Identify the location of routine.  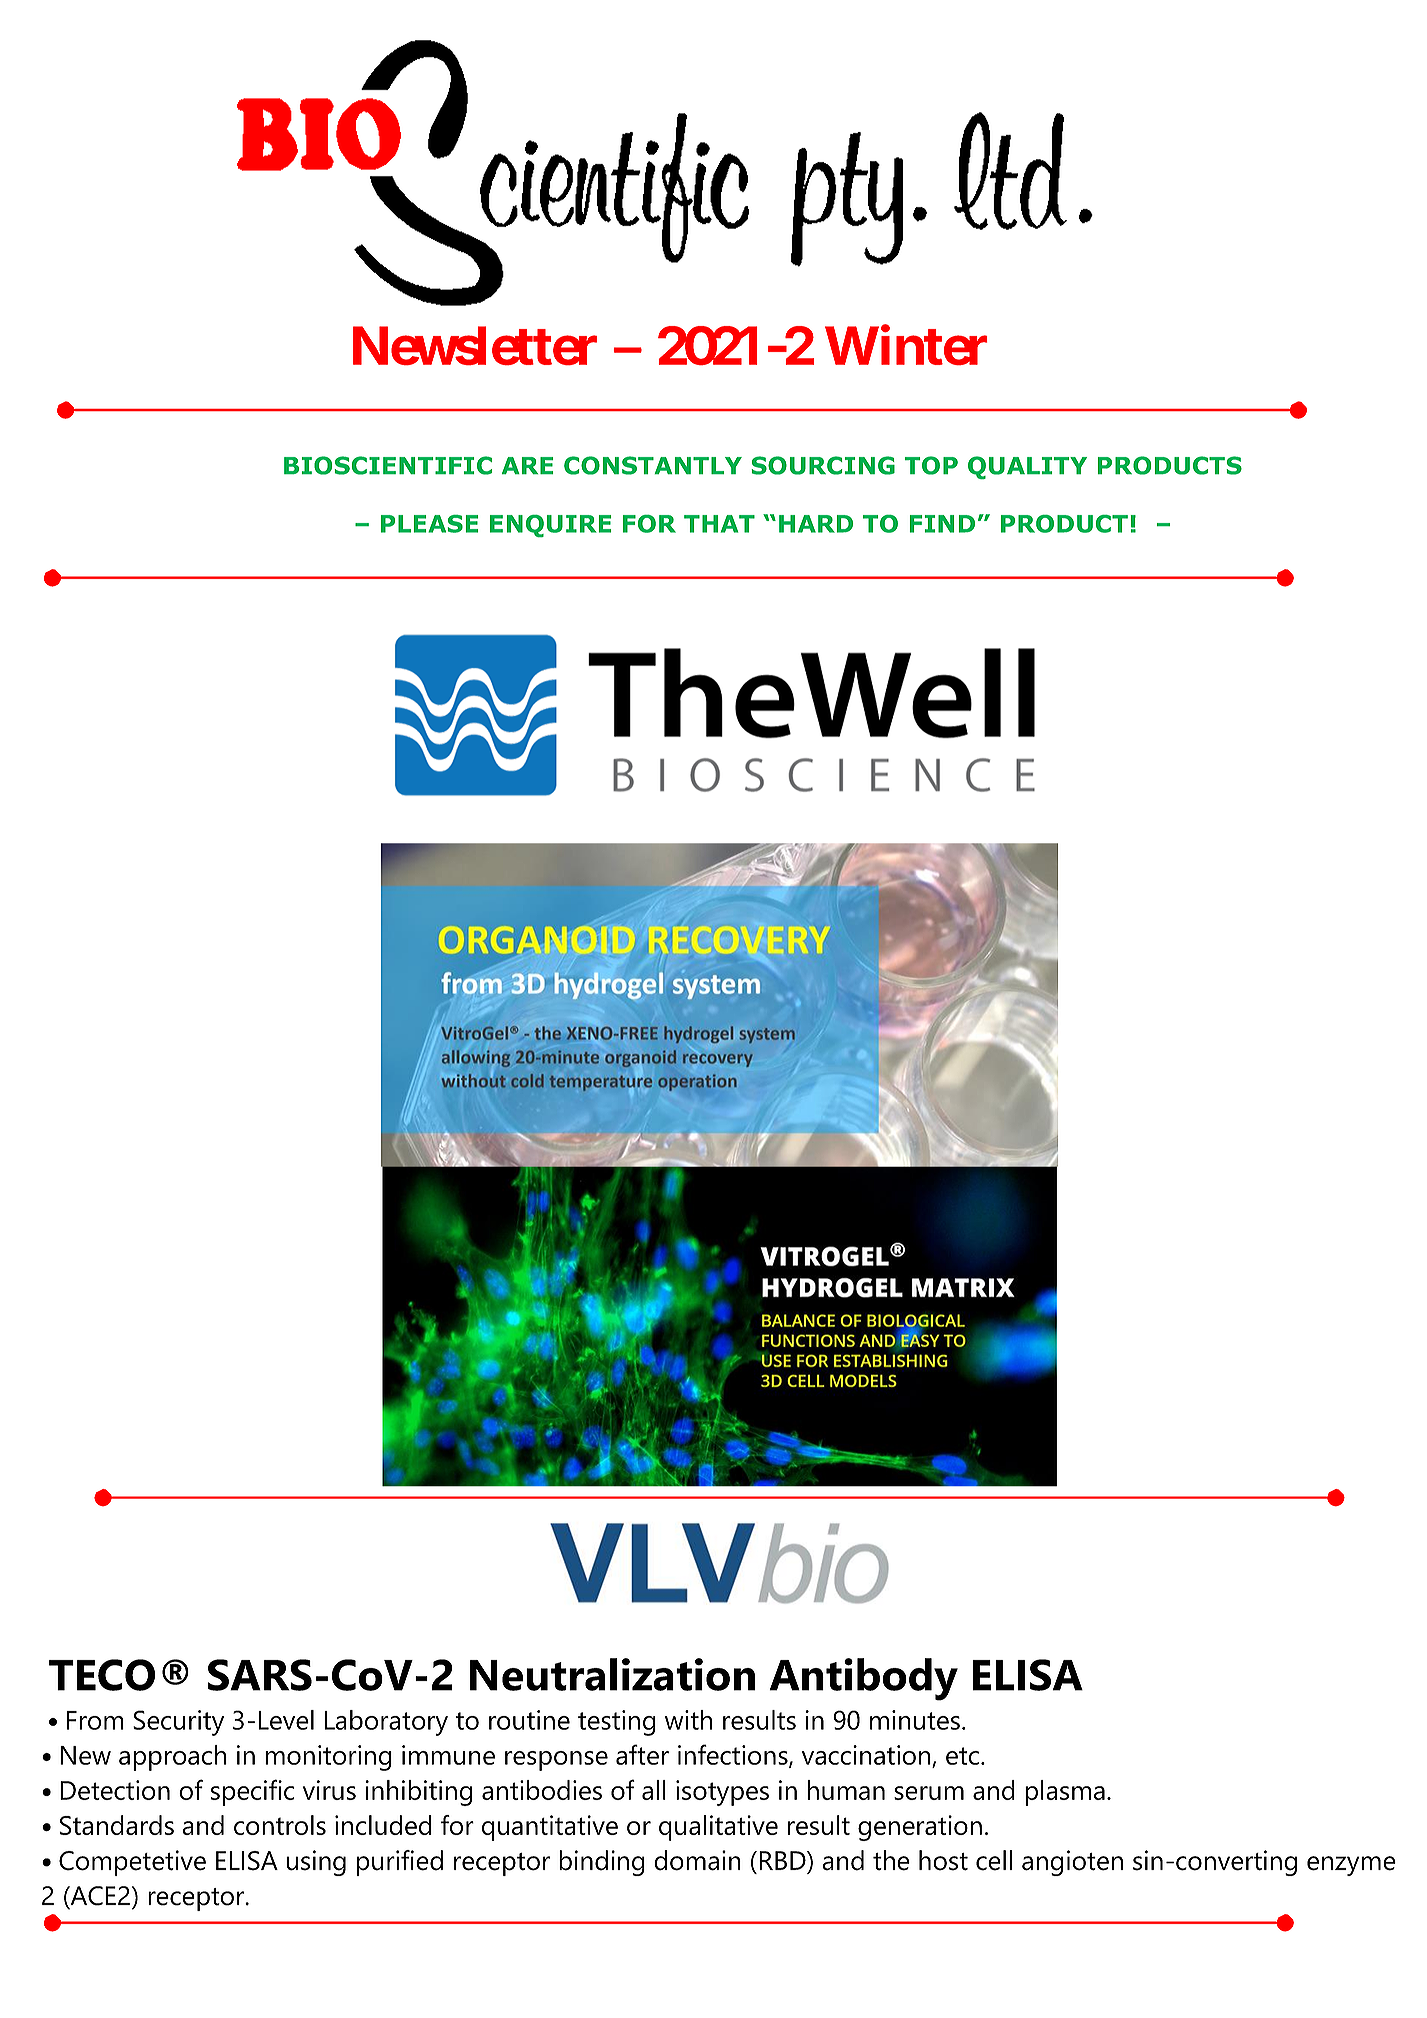
(529, 1720).
